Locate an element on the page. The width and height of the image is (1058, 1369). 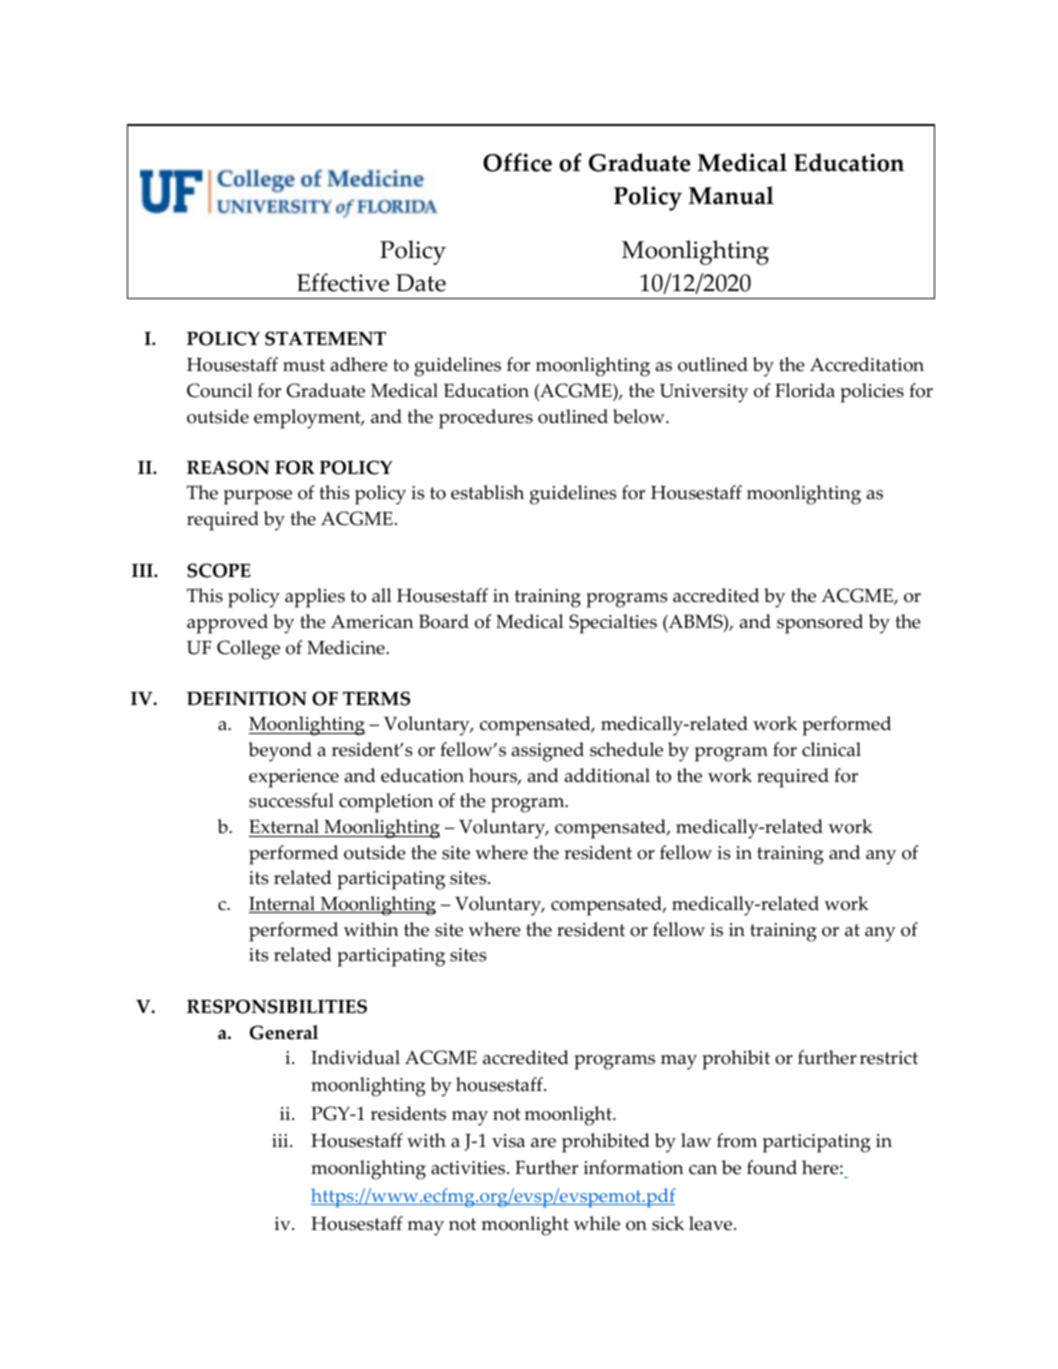
Manual is located at coordinates (731, 195).
